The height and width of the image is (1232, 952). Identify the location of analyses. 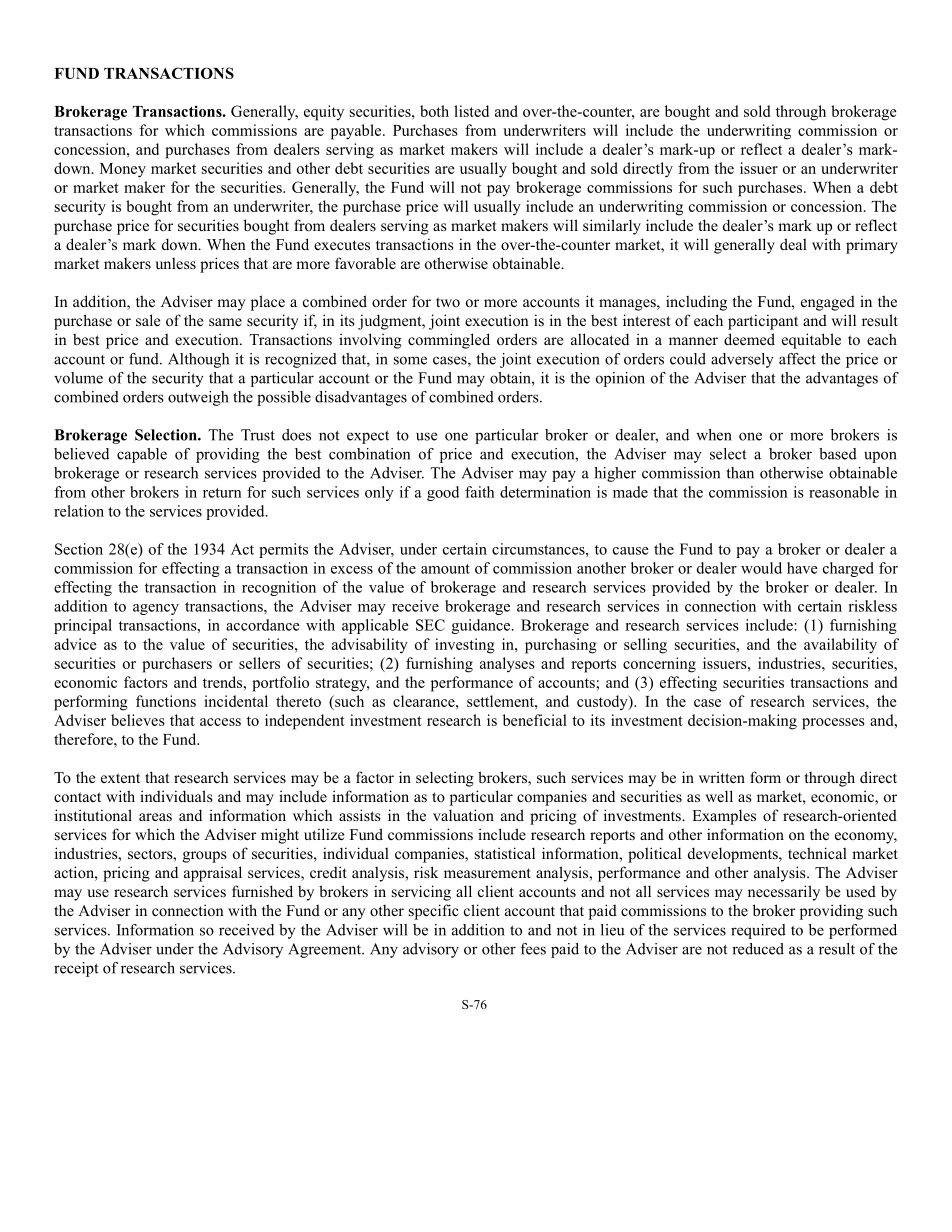
(507, 664).
